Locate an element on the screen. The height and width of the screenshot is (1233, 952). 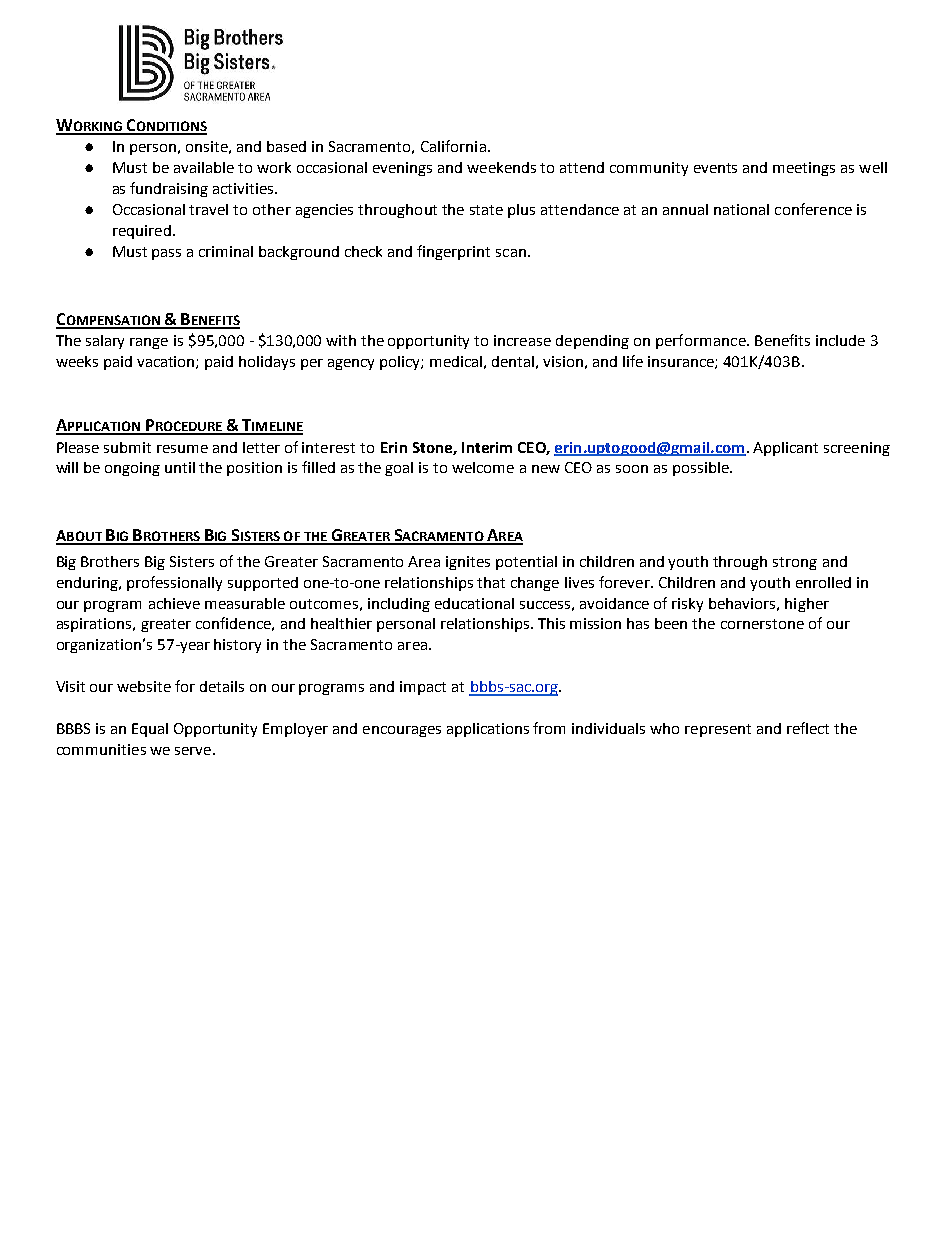
weekends is located at coordinates (501, 167).
